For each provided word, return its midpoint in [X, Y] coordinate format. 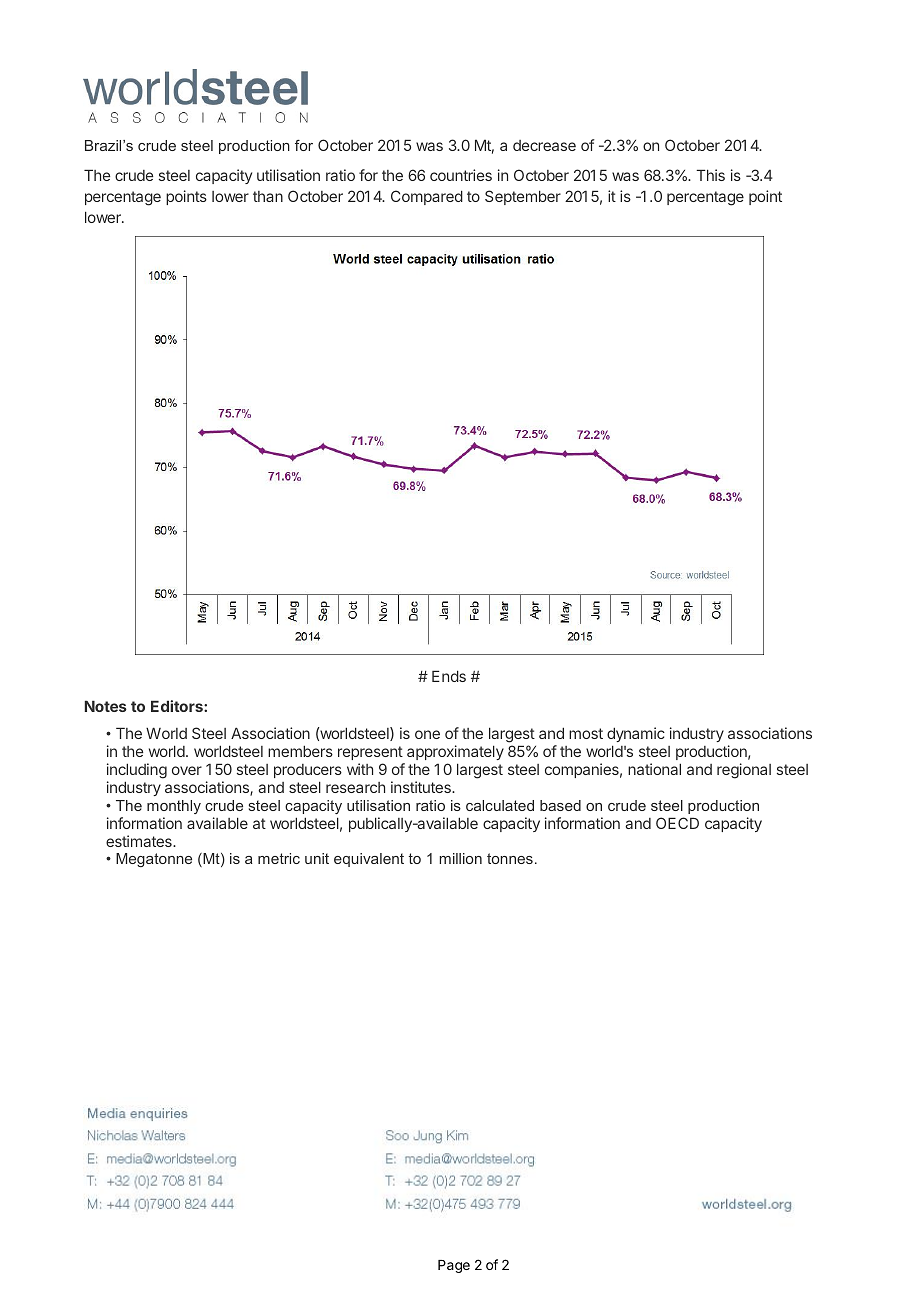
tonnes [510, 858]
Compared [427, 197]
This [710, 175]
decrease [544, 145]
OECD [677, 823]
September [523, 197]
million [461, 858]
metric [279, 858]
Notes [106, 706]
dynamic [636, 736]
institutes [422, 787]
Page [454, 1266]
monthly [174, 807]
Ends [449, 676]
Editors [178, 706]
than [268, 196]
